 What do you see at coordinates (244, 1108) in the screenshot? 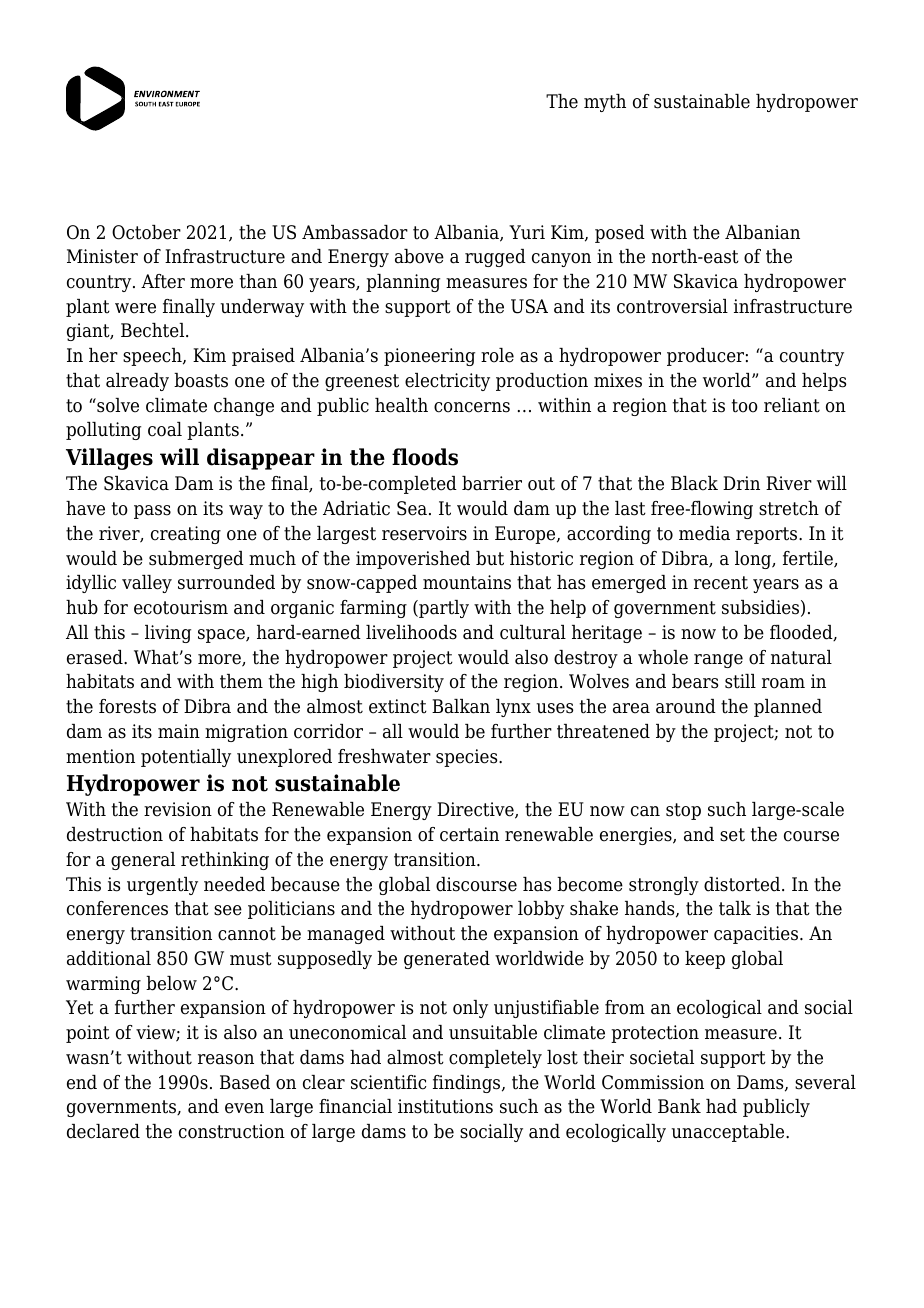
I see `even` at bounding box center [244, 1108].
